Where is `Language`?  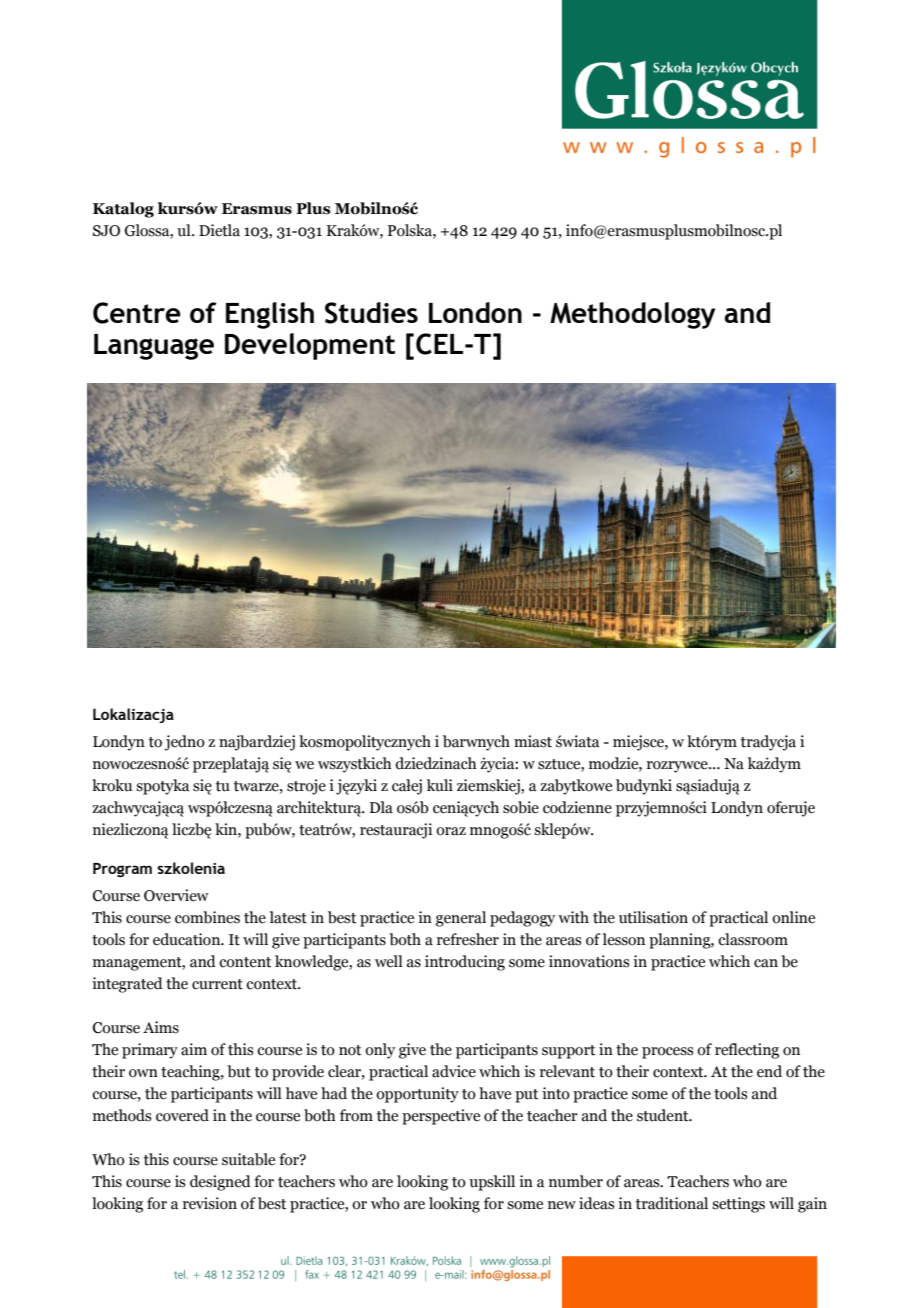 Language is located at coordinates (154, 347).
